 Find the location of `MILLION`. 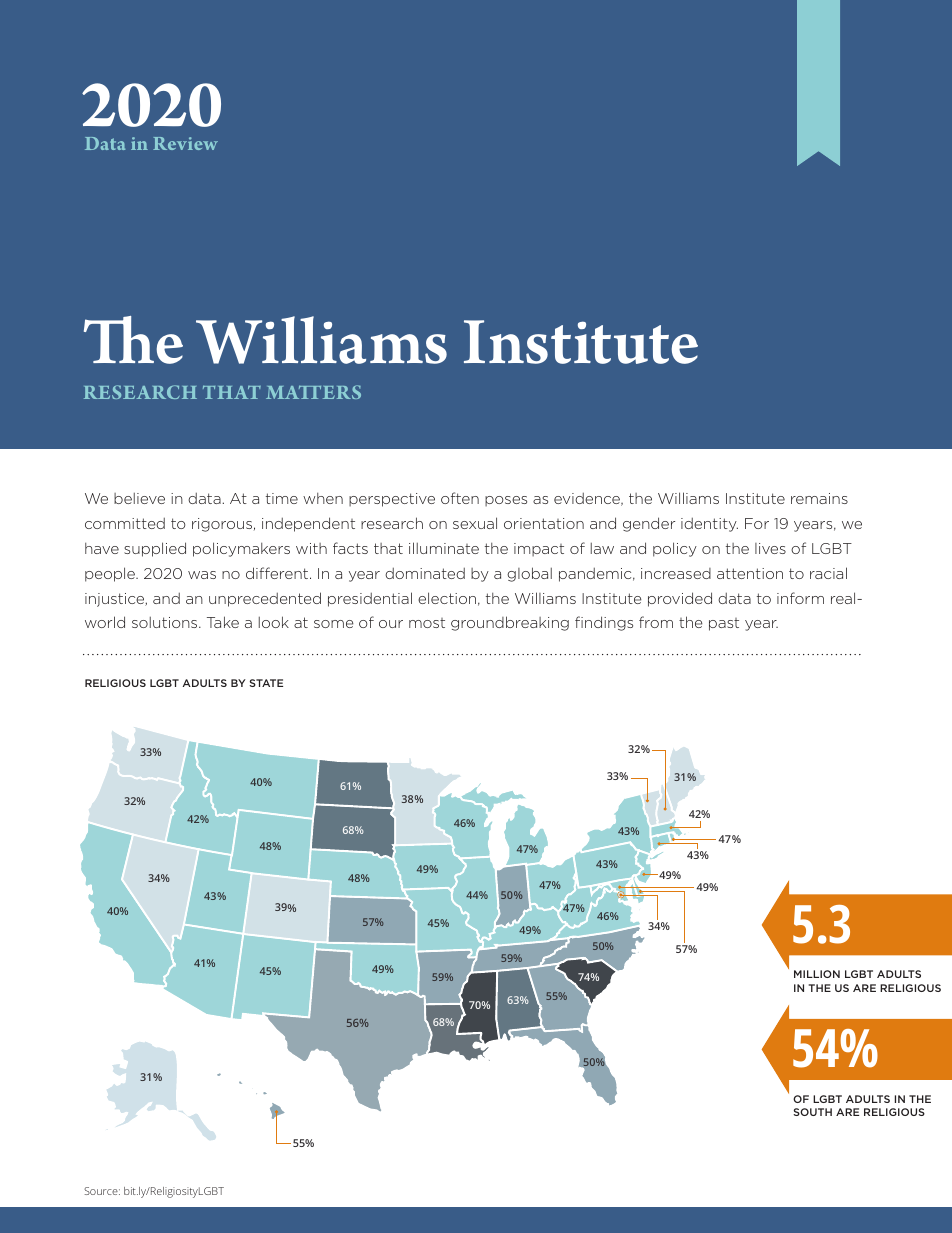

MILLION is located at coordinates (817, 974).
